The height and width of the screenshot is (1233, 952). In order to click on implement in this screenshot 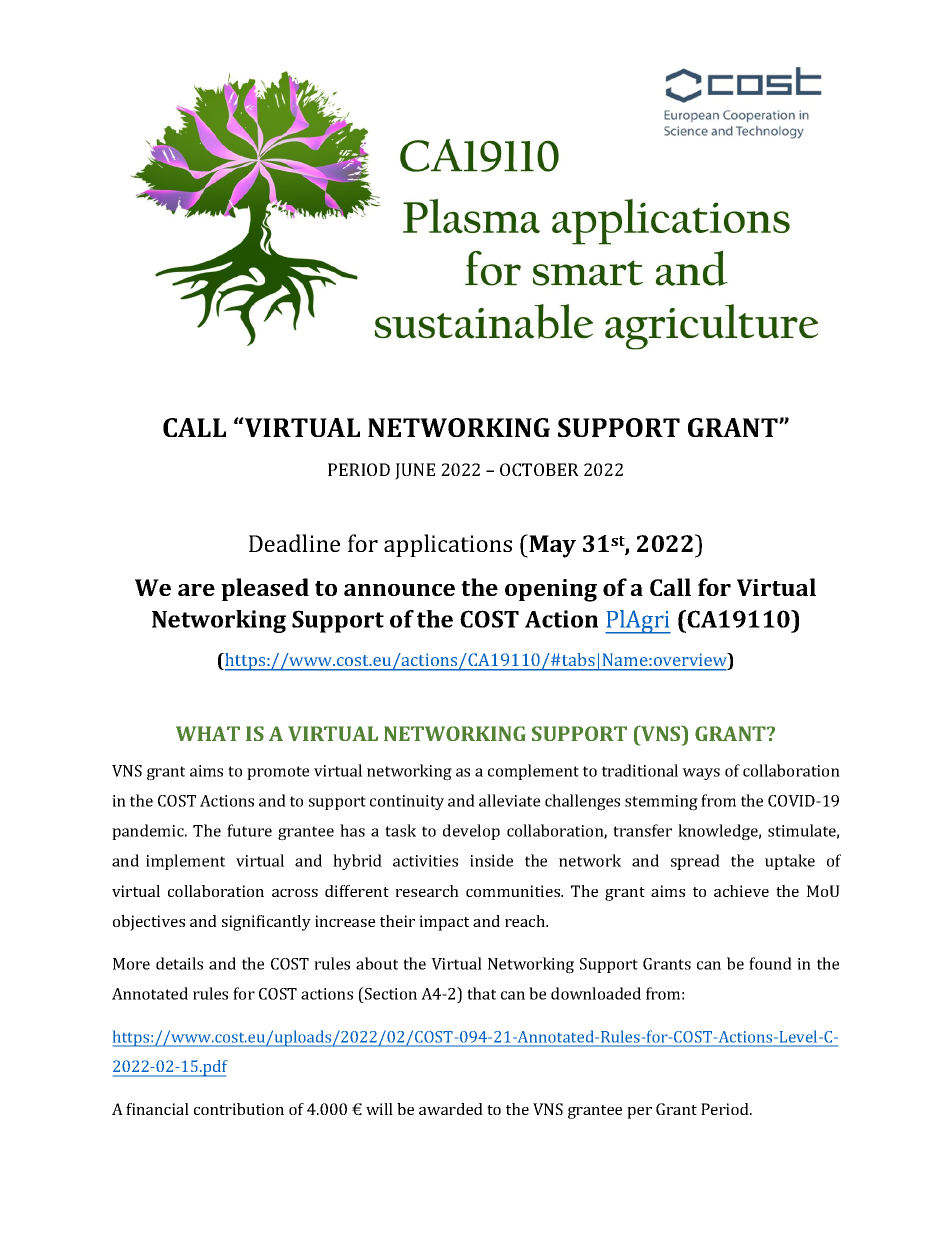, I will do `click(185, 862)`.
